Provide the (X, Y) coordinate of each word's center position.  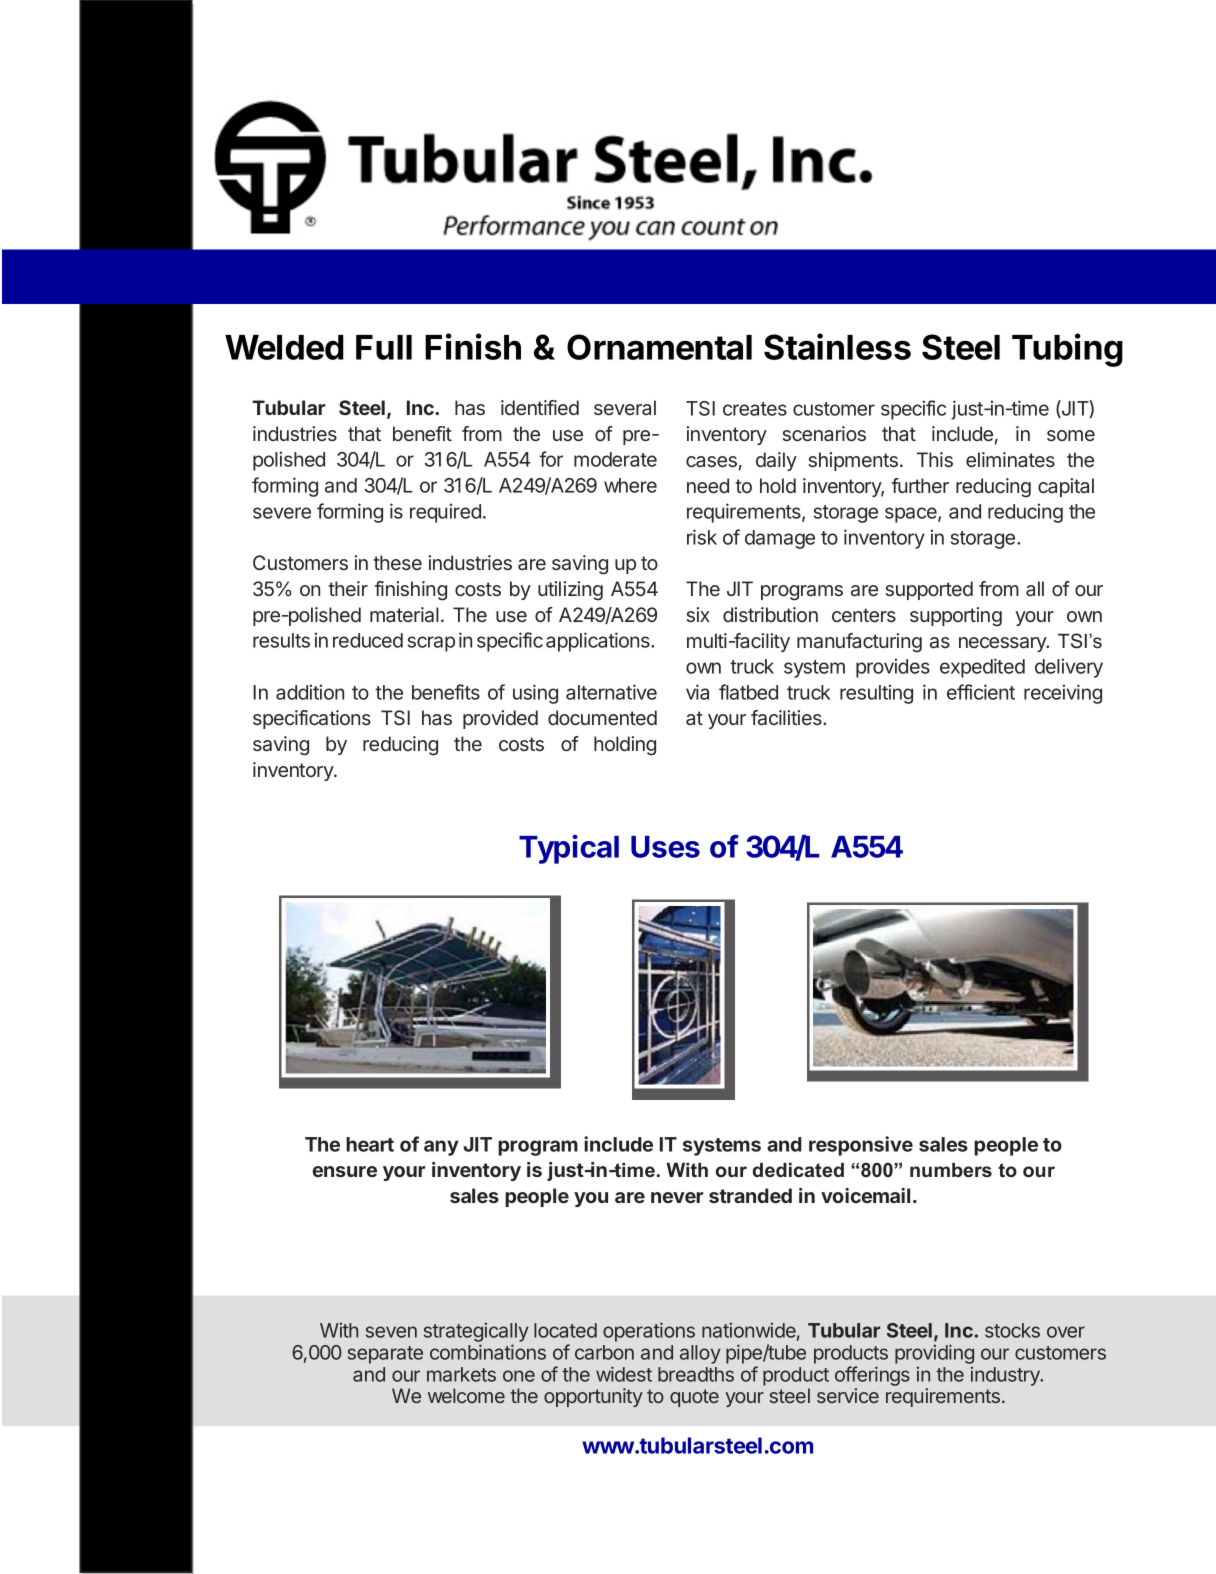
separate (385, 1355)
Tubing (1067, 350)
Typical (569, 849)
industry (1006, 1376)
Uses (665, 847)
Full (384, 347)
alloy (700, 1354)
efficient (981, 692)
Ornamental (659, 347)
